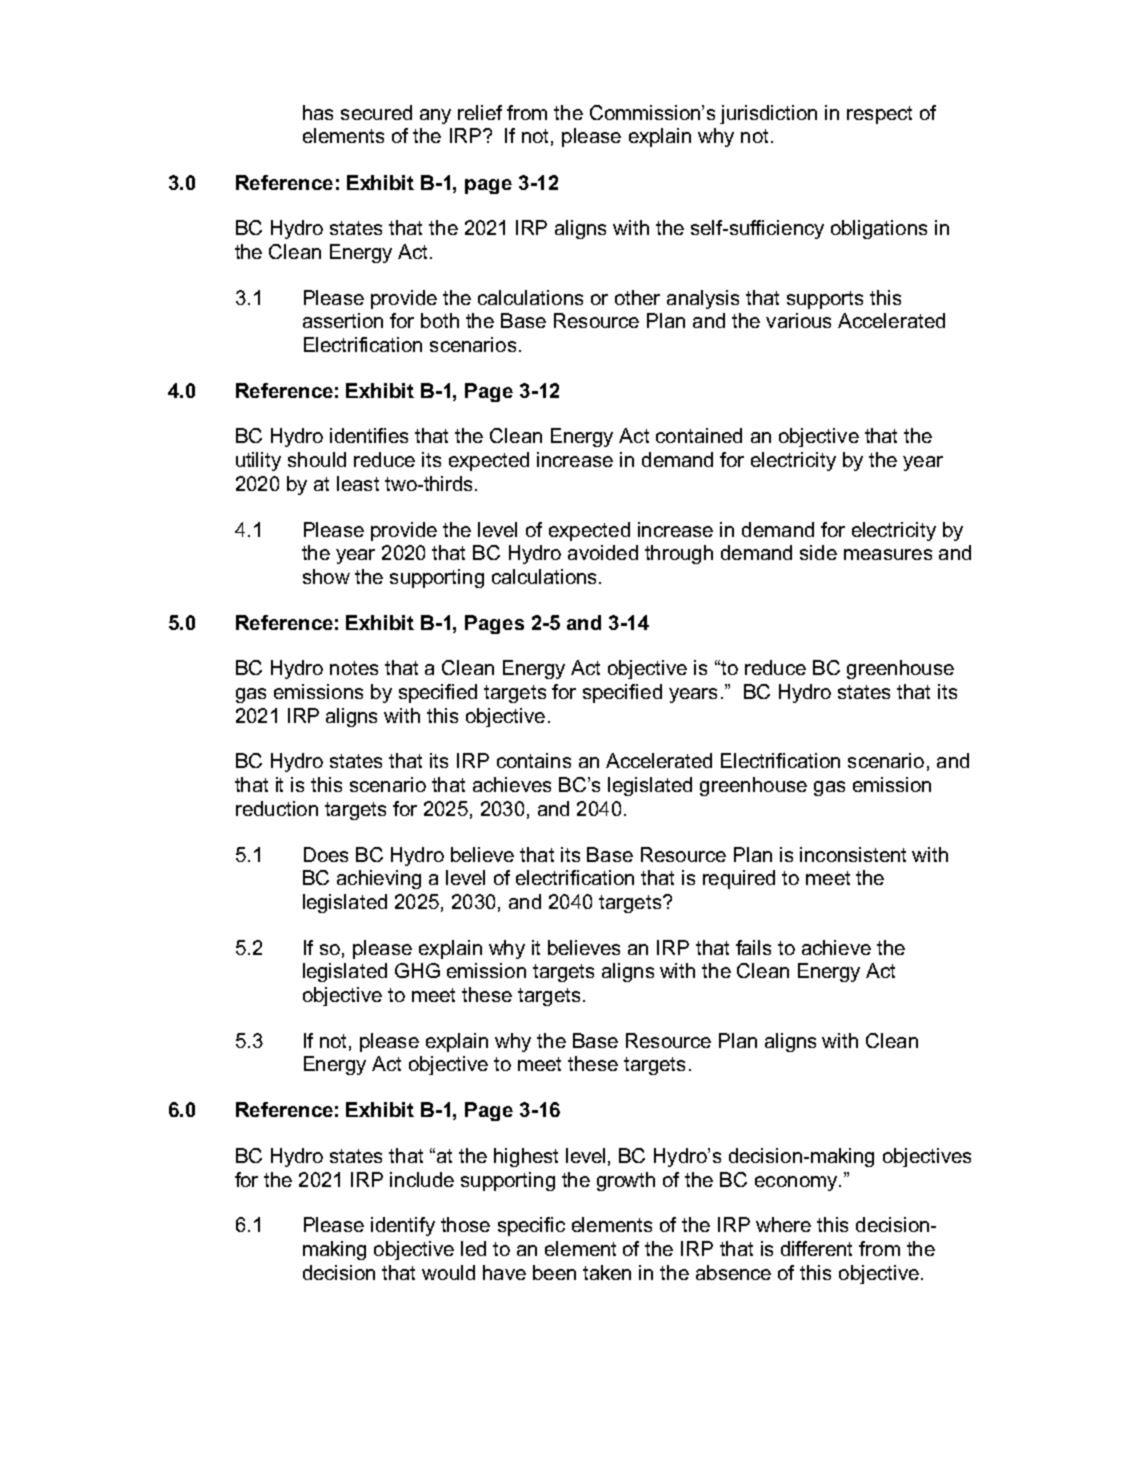 The width and height of the screenshot is (1140, 1475). What do you see at coordinates (358, 483) in the screenshot?
I see `least` at bounding box center [358, 483].
